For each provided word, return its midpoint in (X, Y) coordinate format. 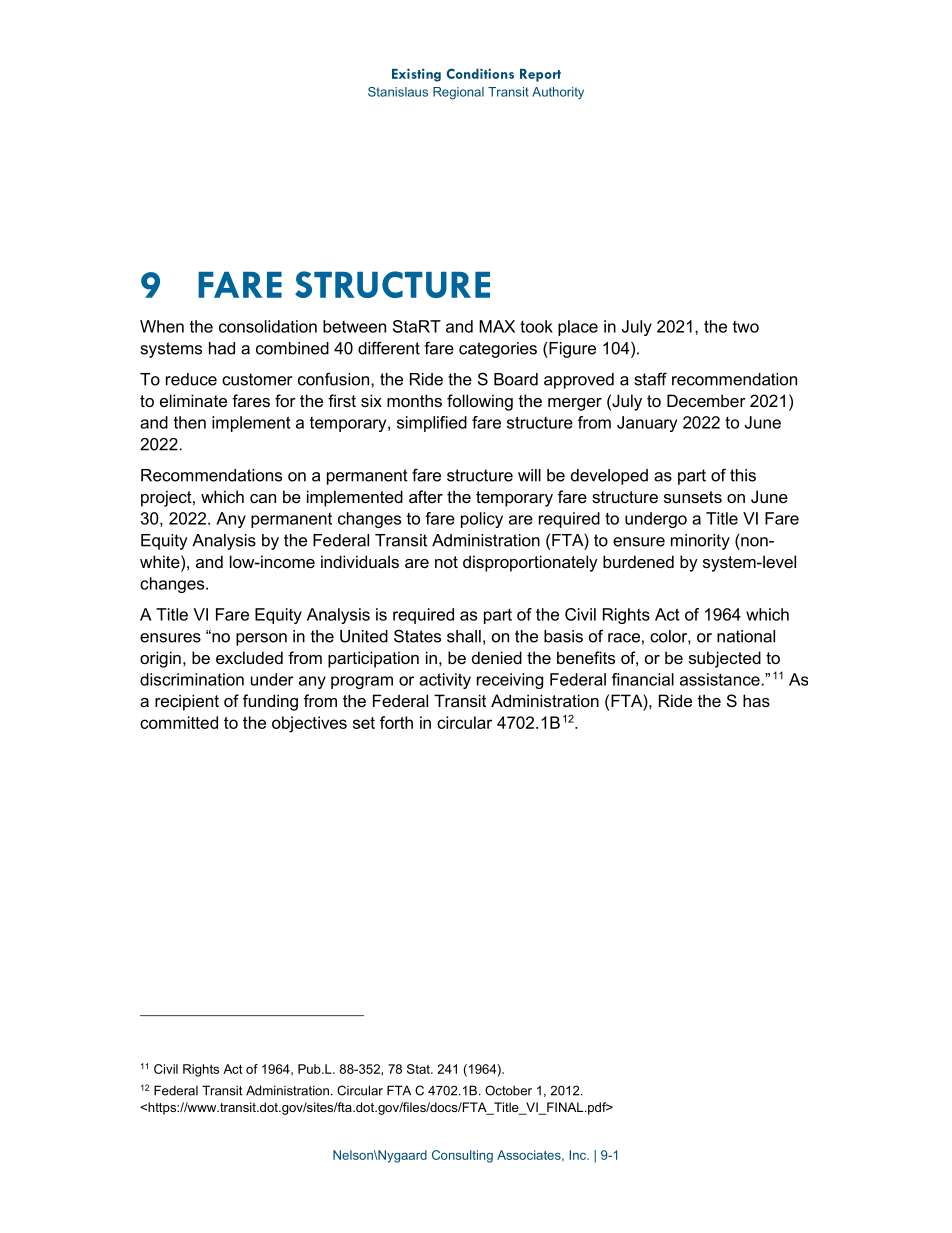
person (261, 639)
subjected (725, 659)
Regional (458, 93)
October (508, 1090)
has (756, 700)
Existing (416, 75)
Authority (558, 93)
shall (464, 636)
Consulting (462, 1156)
